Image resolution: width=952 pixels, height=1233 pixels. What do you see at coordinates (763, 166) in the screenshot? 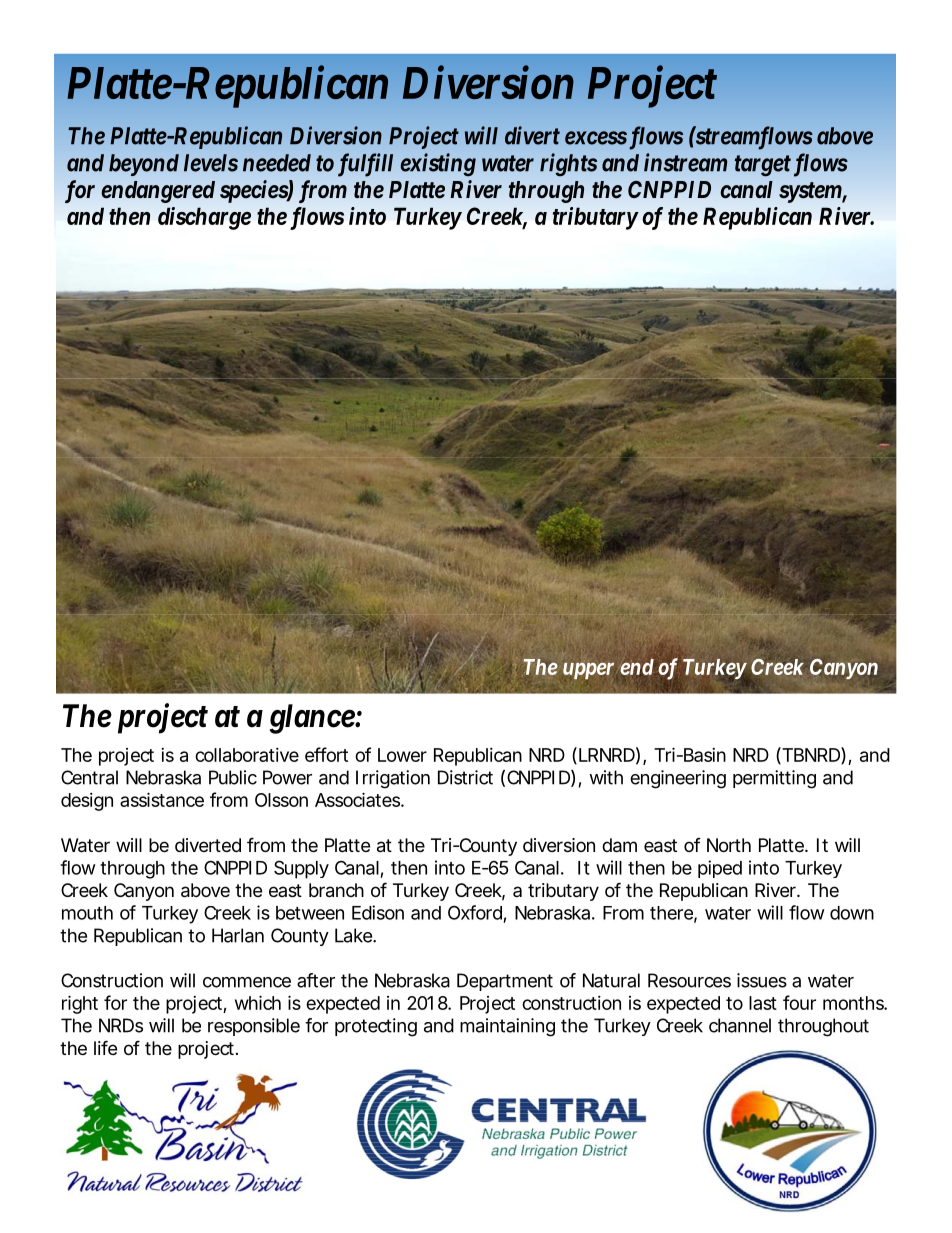
I see `target` at bounding box center [763, 166].
